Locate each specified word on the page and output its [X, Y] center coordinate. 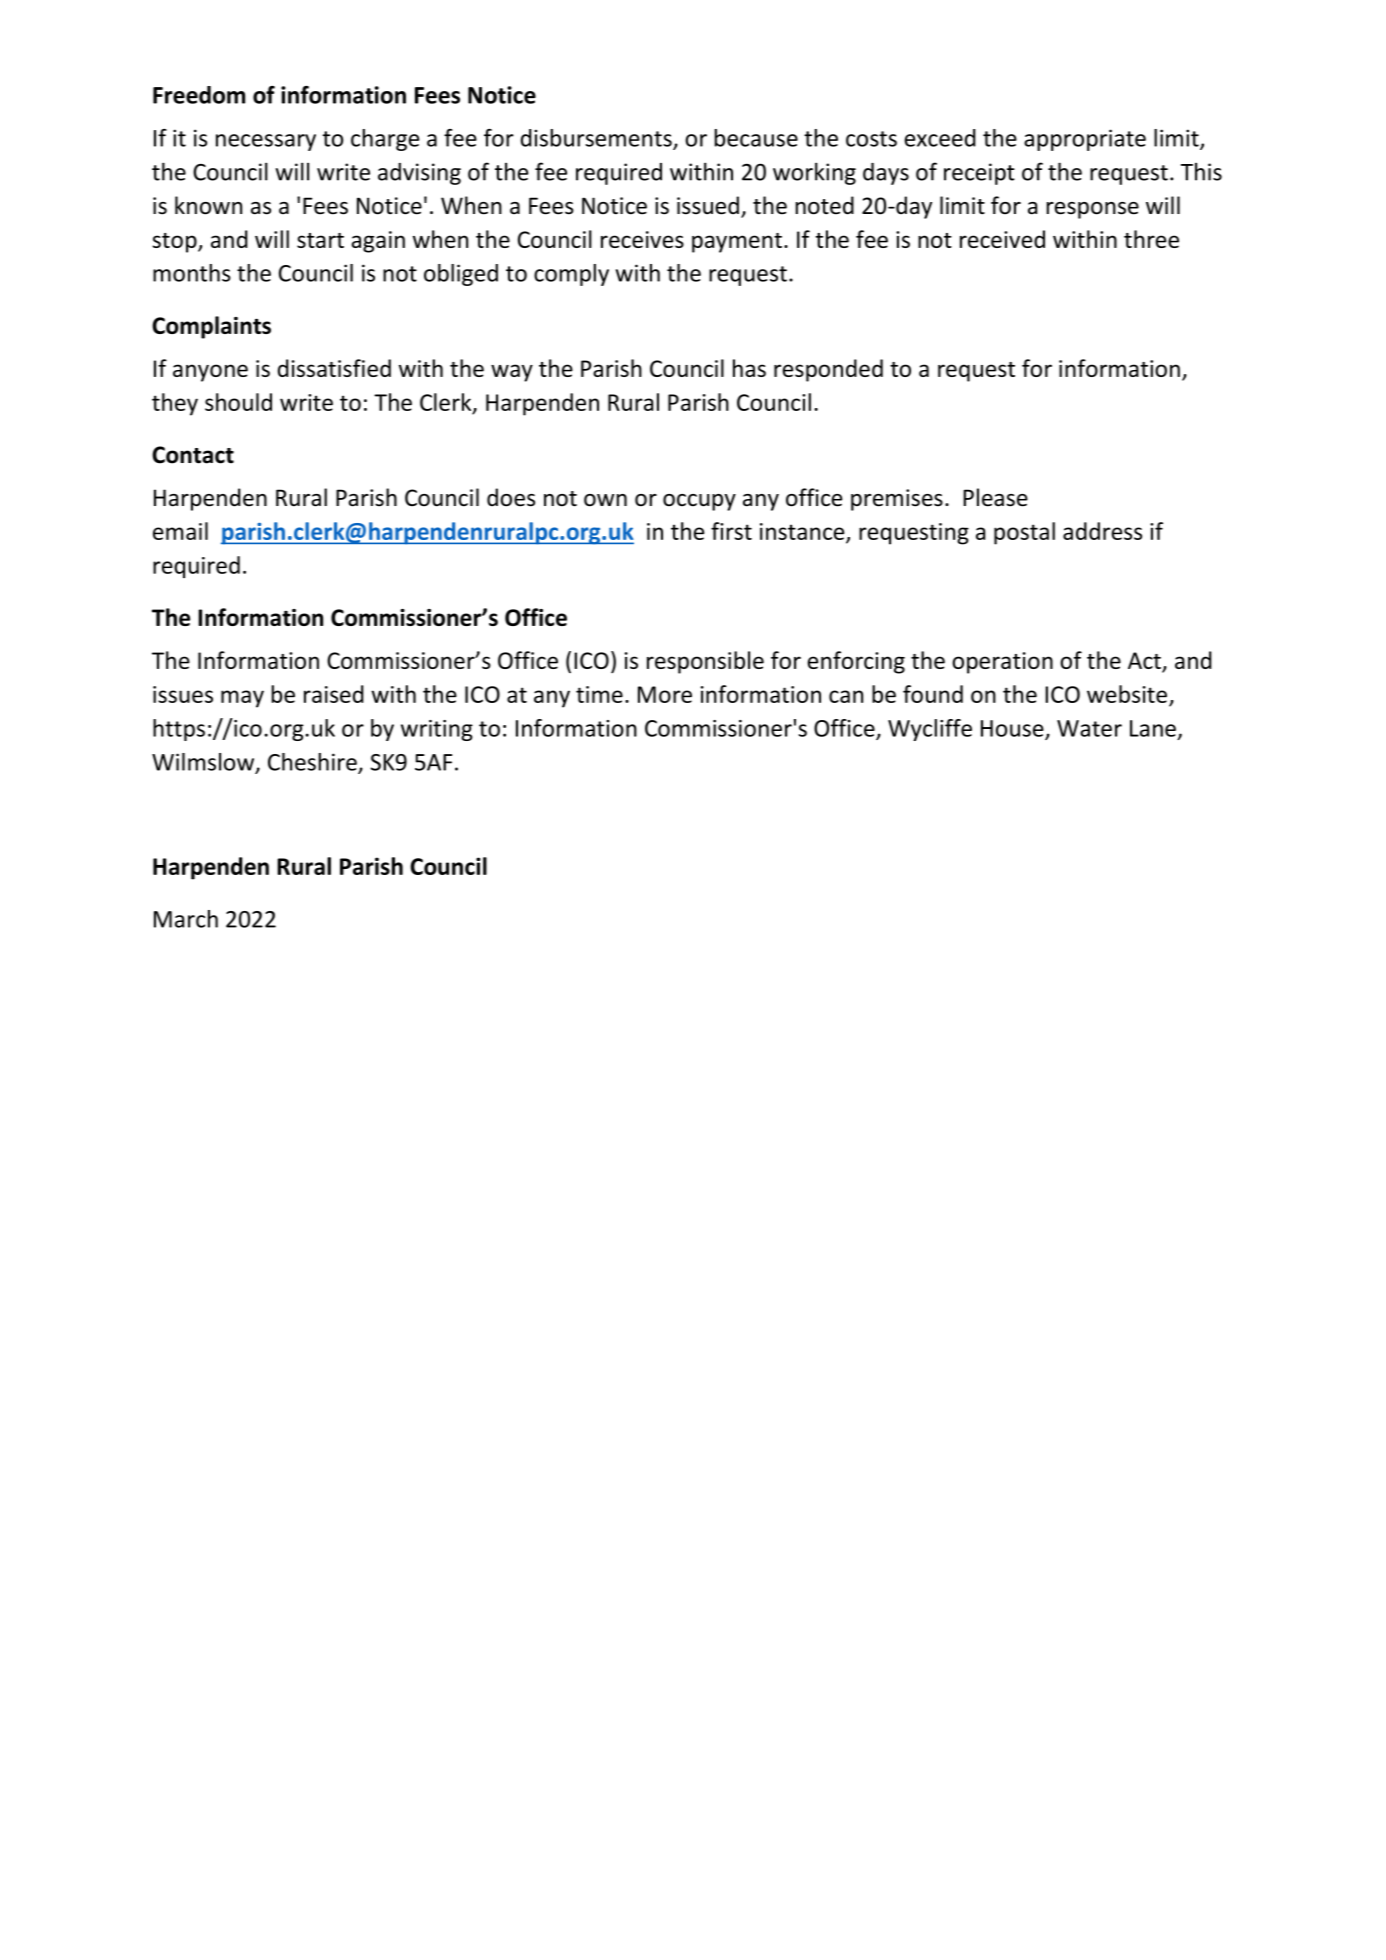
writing [437, 730]
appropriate [1085, 140]
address [1102, 531]
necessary [266, 142]
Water [1089, 728]
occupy [699, 502]
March [186, 919]
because [756, 138]
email [180, 531]
